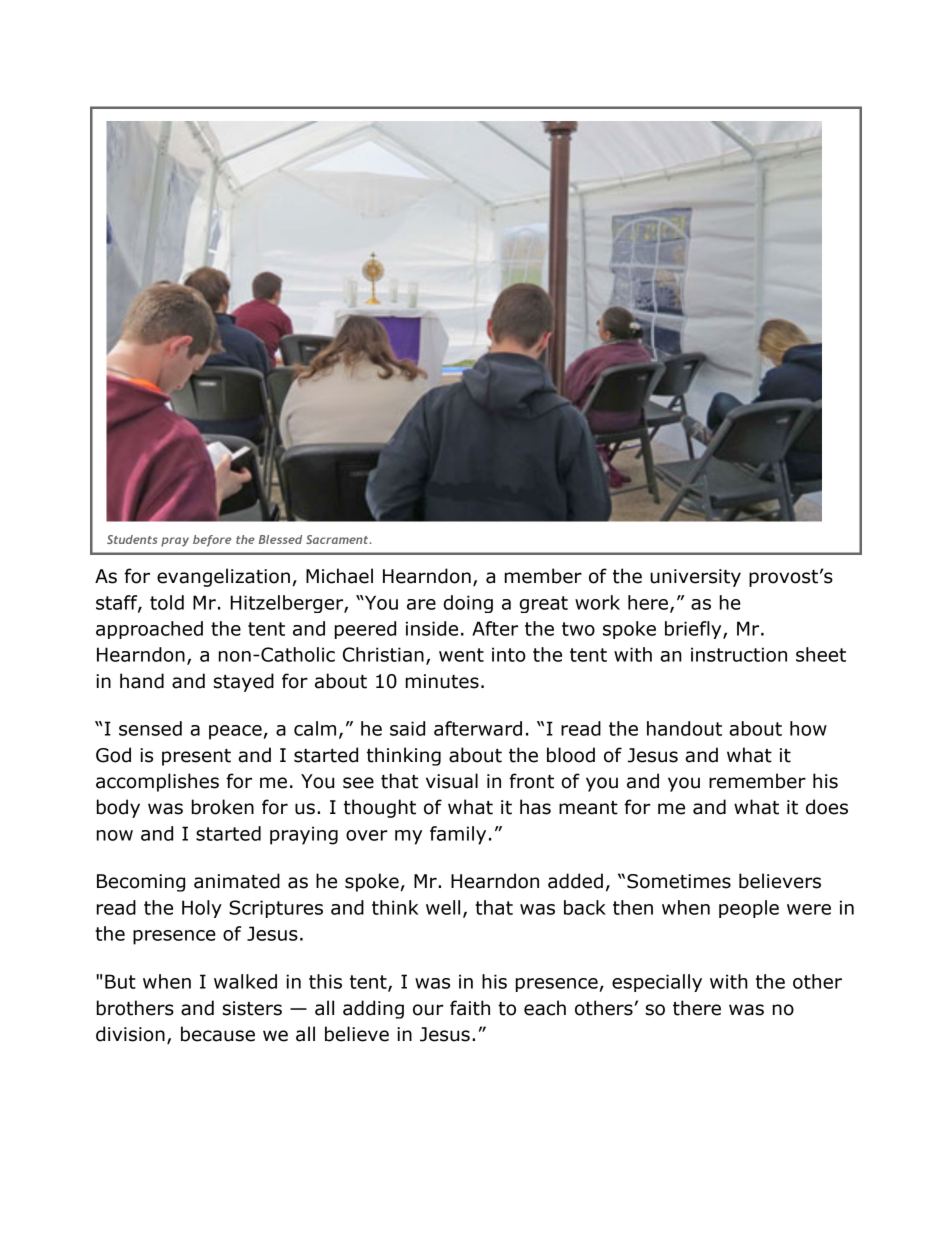 Image resolution: width=952 pixels, height=1233 pixels. I want to click on family, so click(458, 835).
